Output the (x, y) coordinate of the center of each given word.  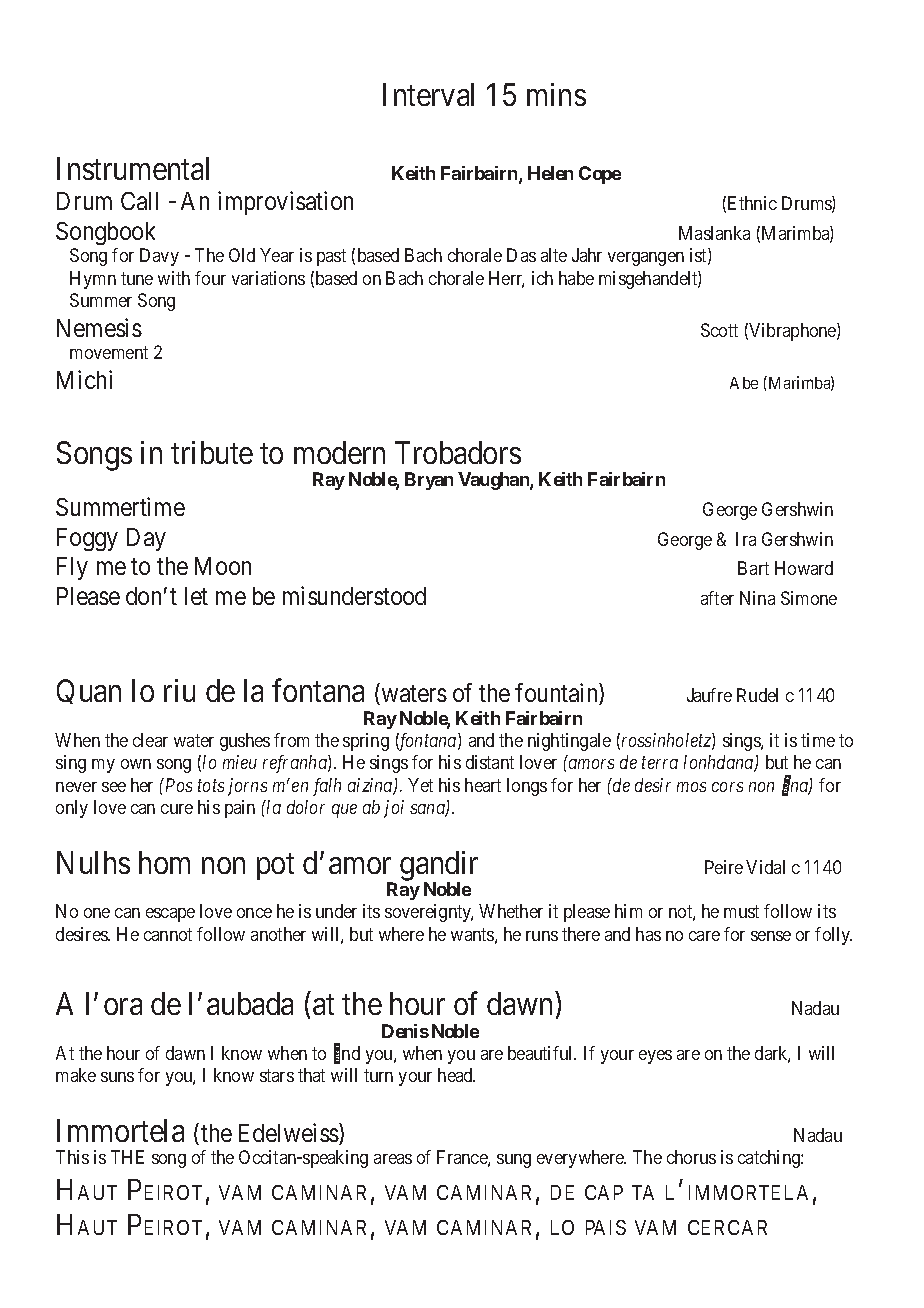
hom (164, 862)
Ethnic (752, 203)
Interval (428, 94)
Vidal (765, 867)
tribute (212, 452)
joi (394, 809)
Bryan (429, 481)
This (72, 1157)
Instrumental (133, 168)
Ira (746, 539)
